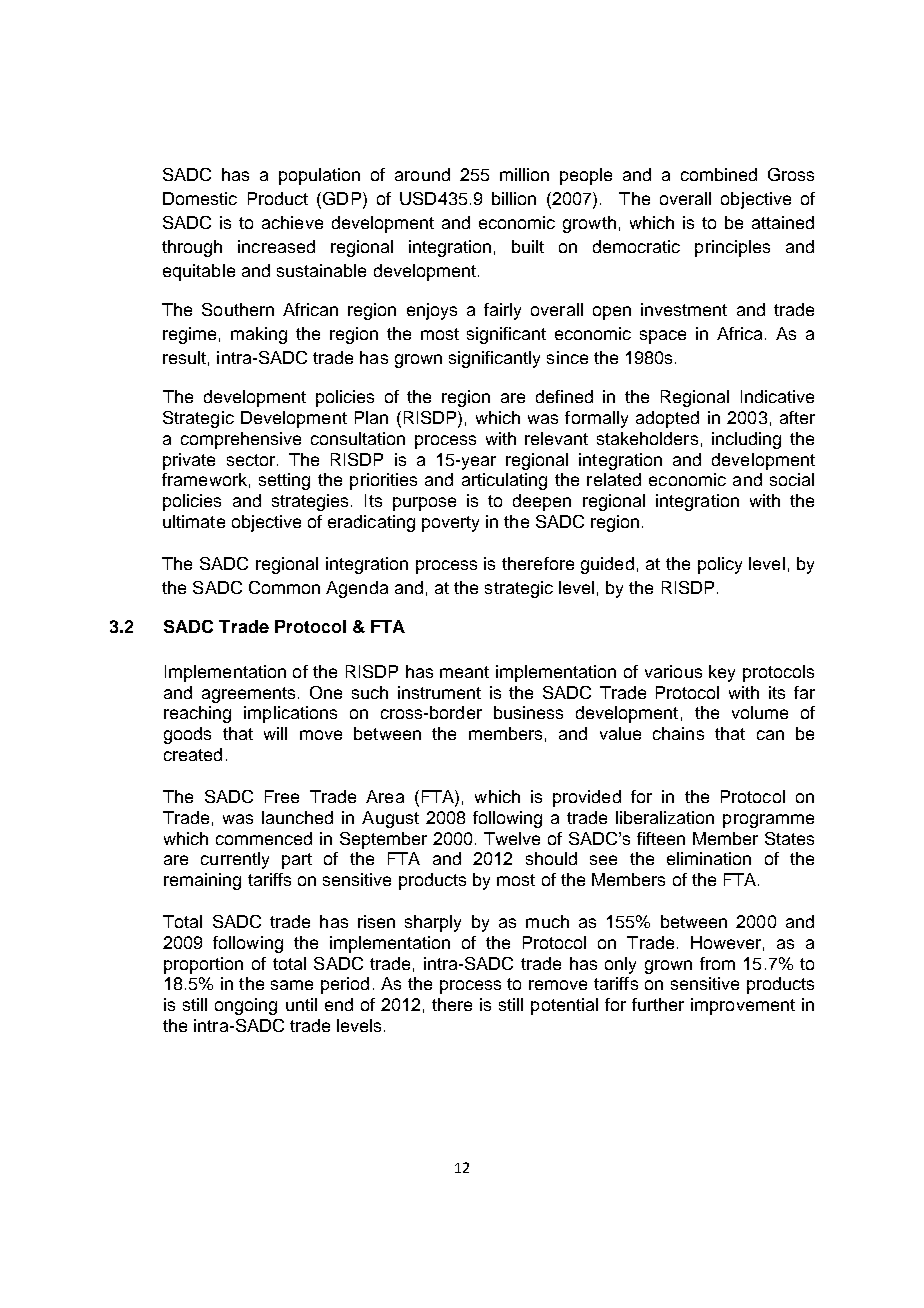 This screenshot has width=924, height=1308. Describe the element at coordinates (292, 222) in the screenshot. I see `achieve` at that location.
